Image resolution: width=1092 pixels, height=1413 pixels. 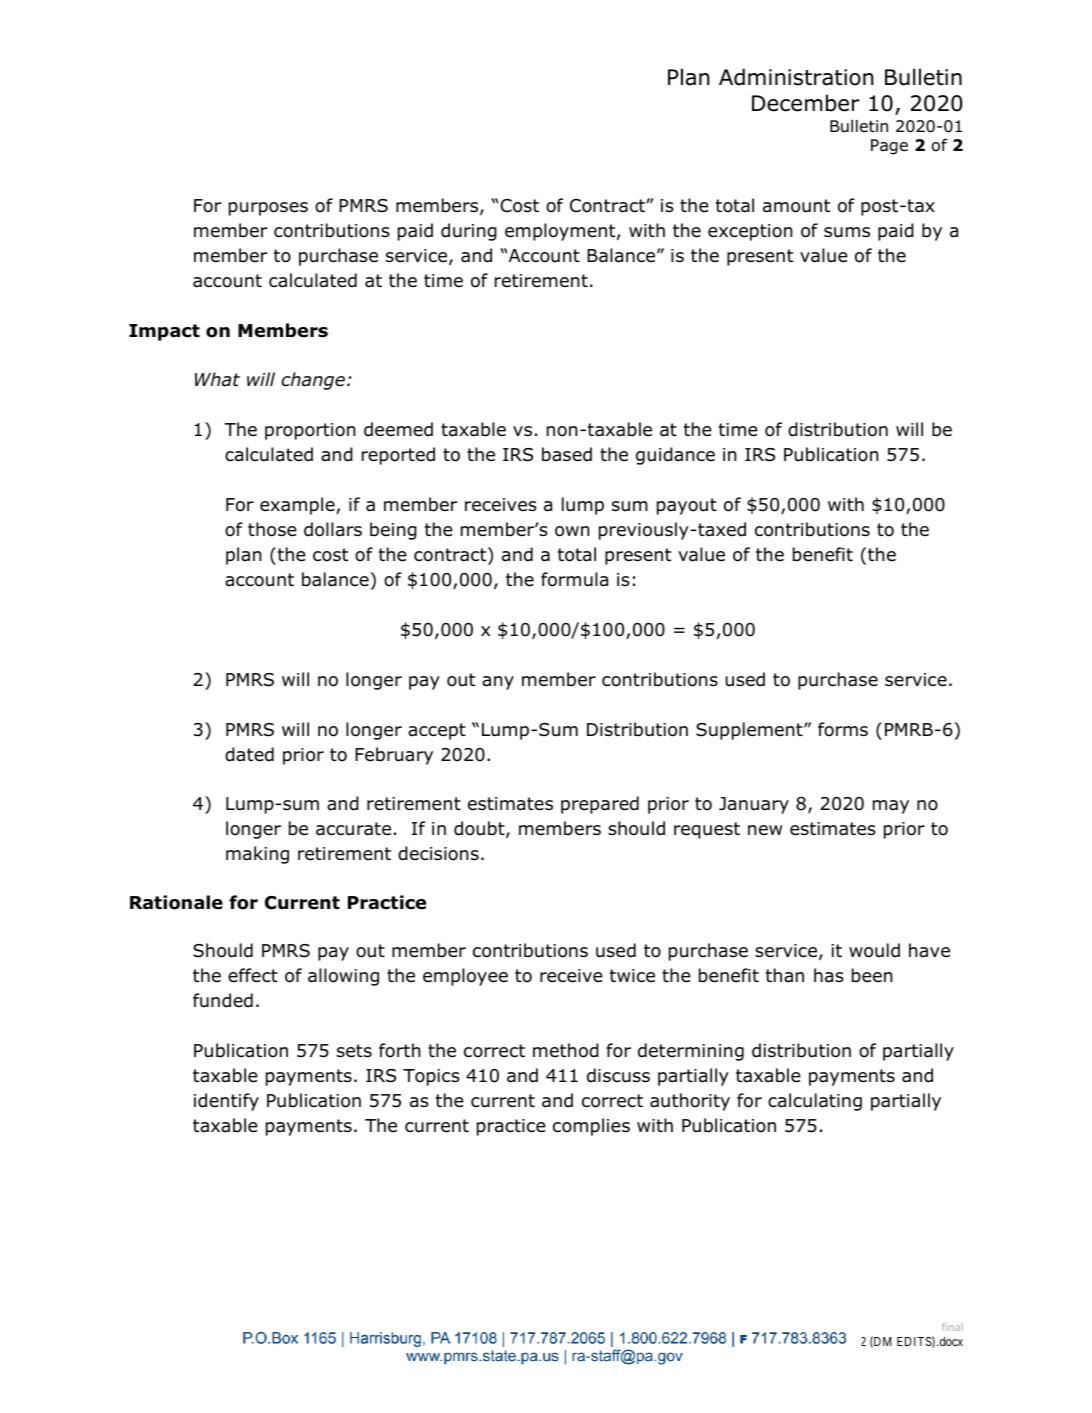 What do you see at coordinates (272, 529) in the screenshot?
I see `those` at bounding box center [272, 529].
